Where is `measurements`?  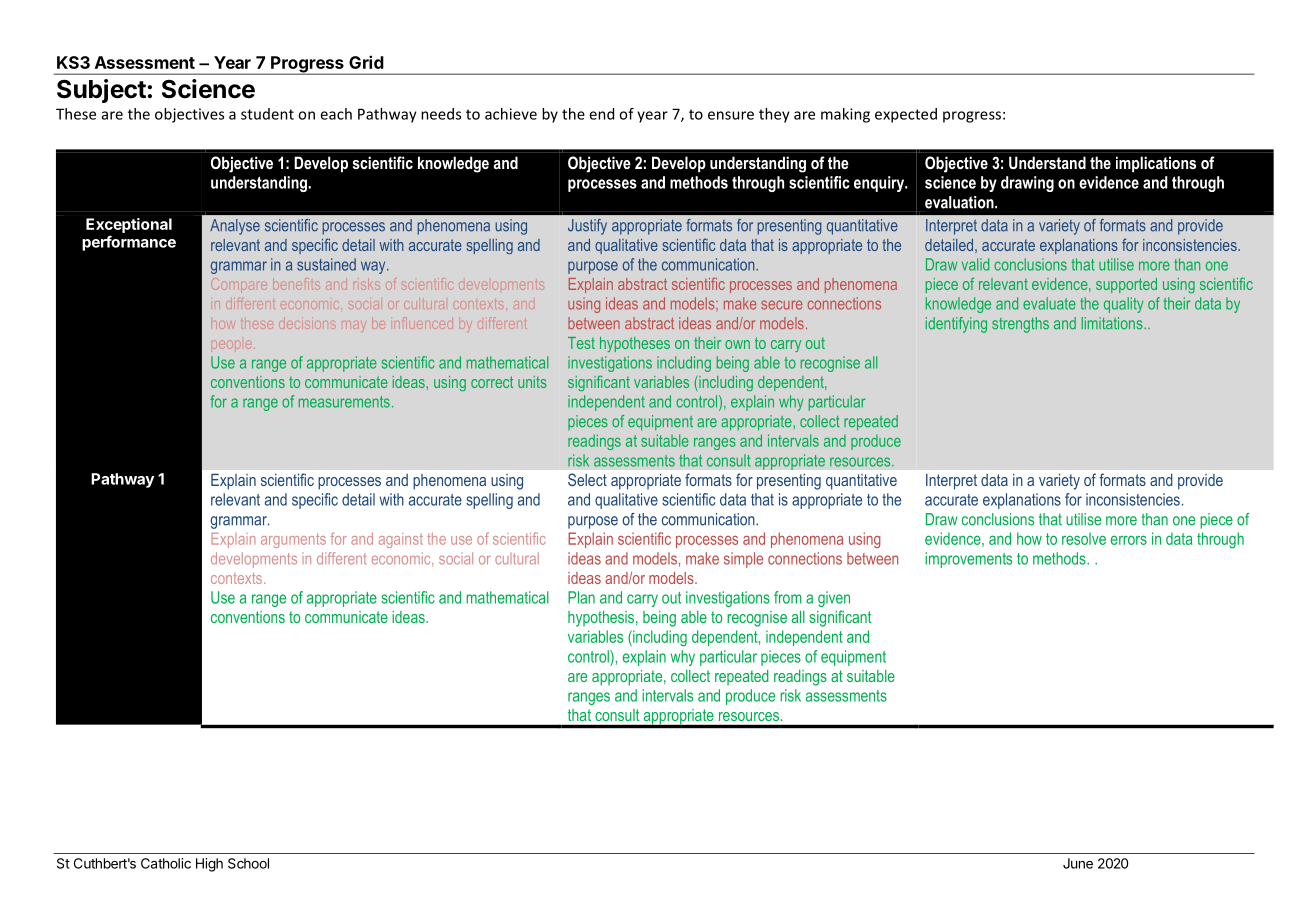
measurements is located at coordinates (344, 402).
